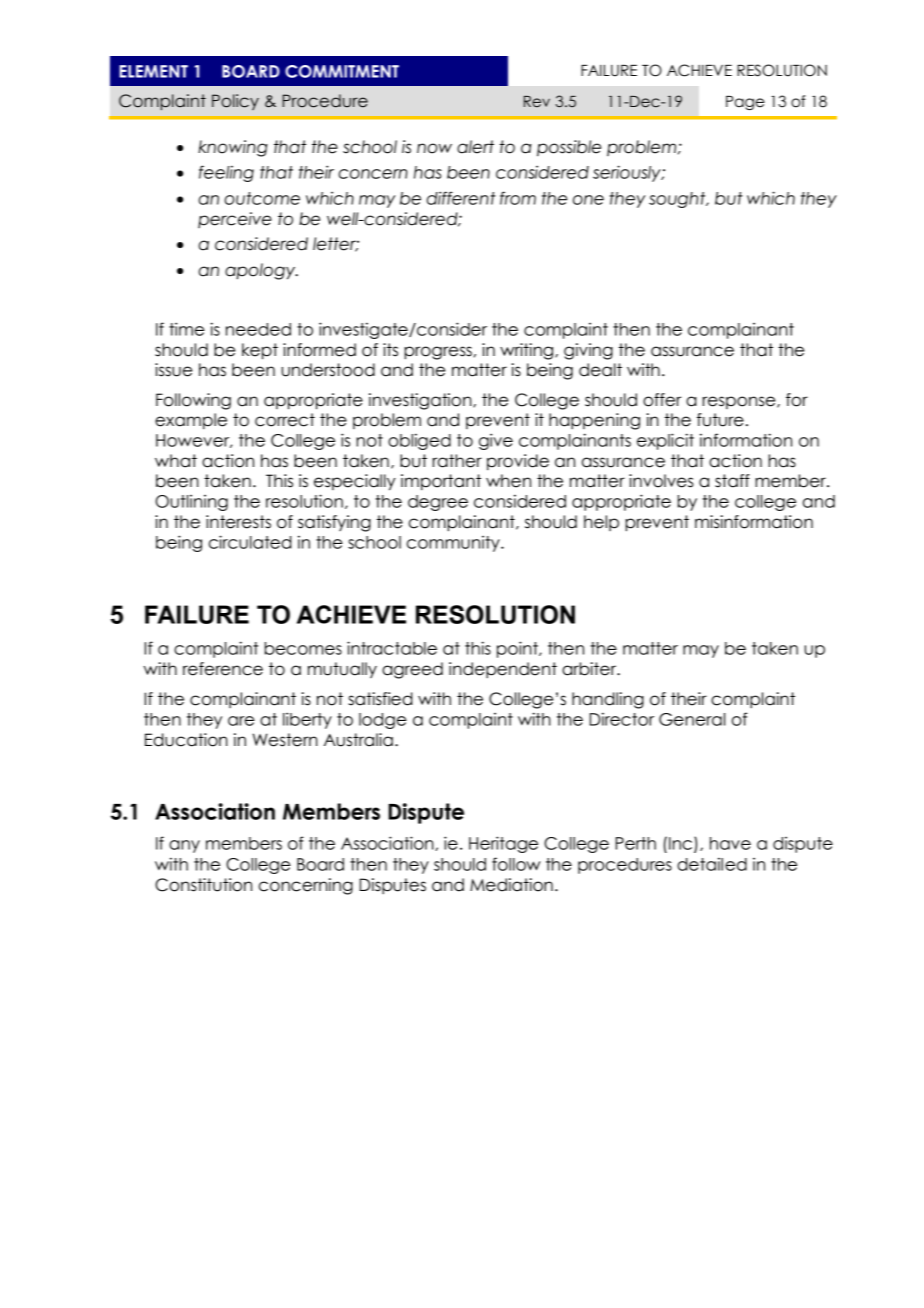  I want to click on reference, so click(223, 669).
